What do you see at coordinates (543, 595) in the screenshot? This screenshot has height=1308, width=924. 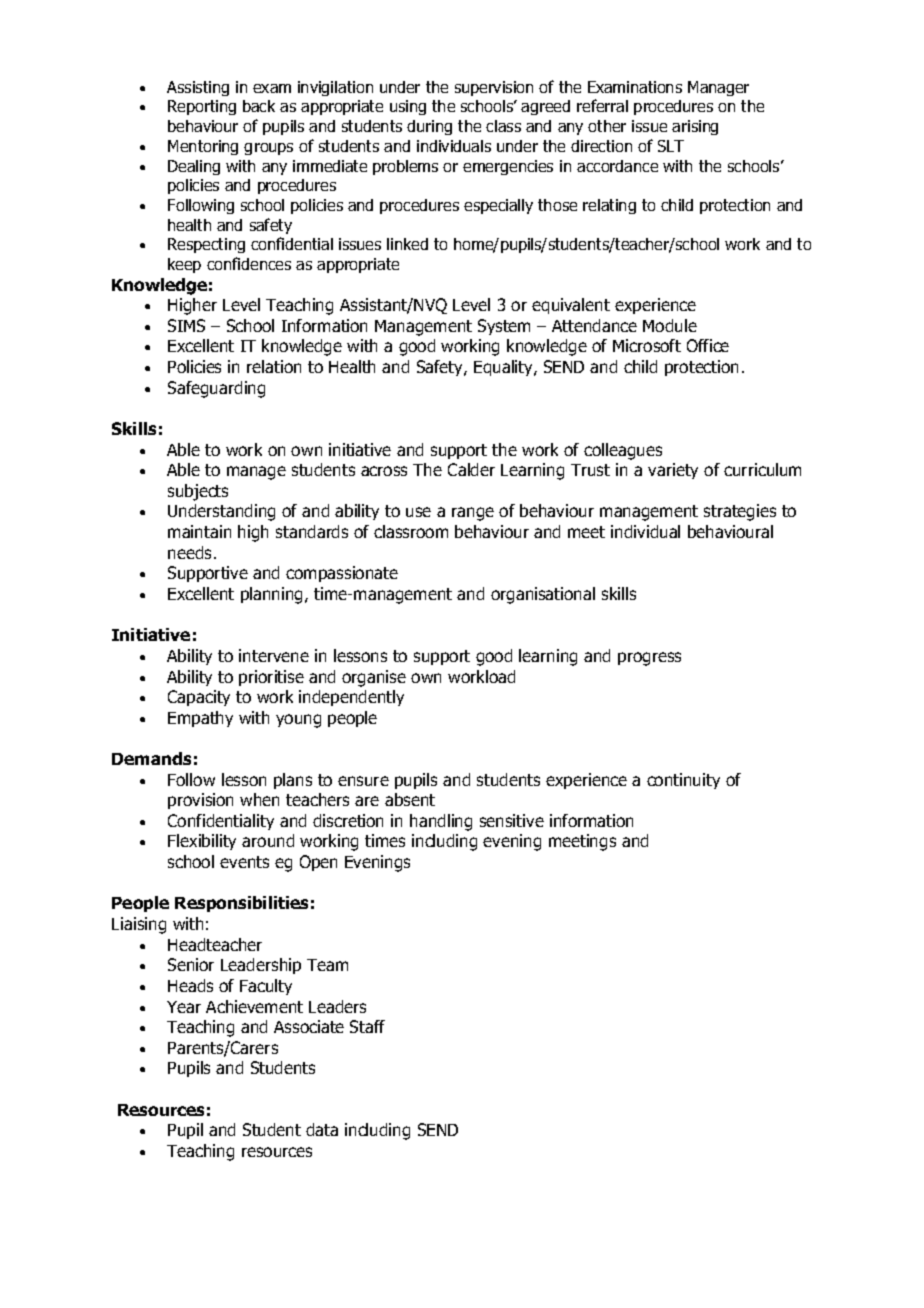 I see `organisational` at bounding box center [543, 595].
